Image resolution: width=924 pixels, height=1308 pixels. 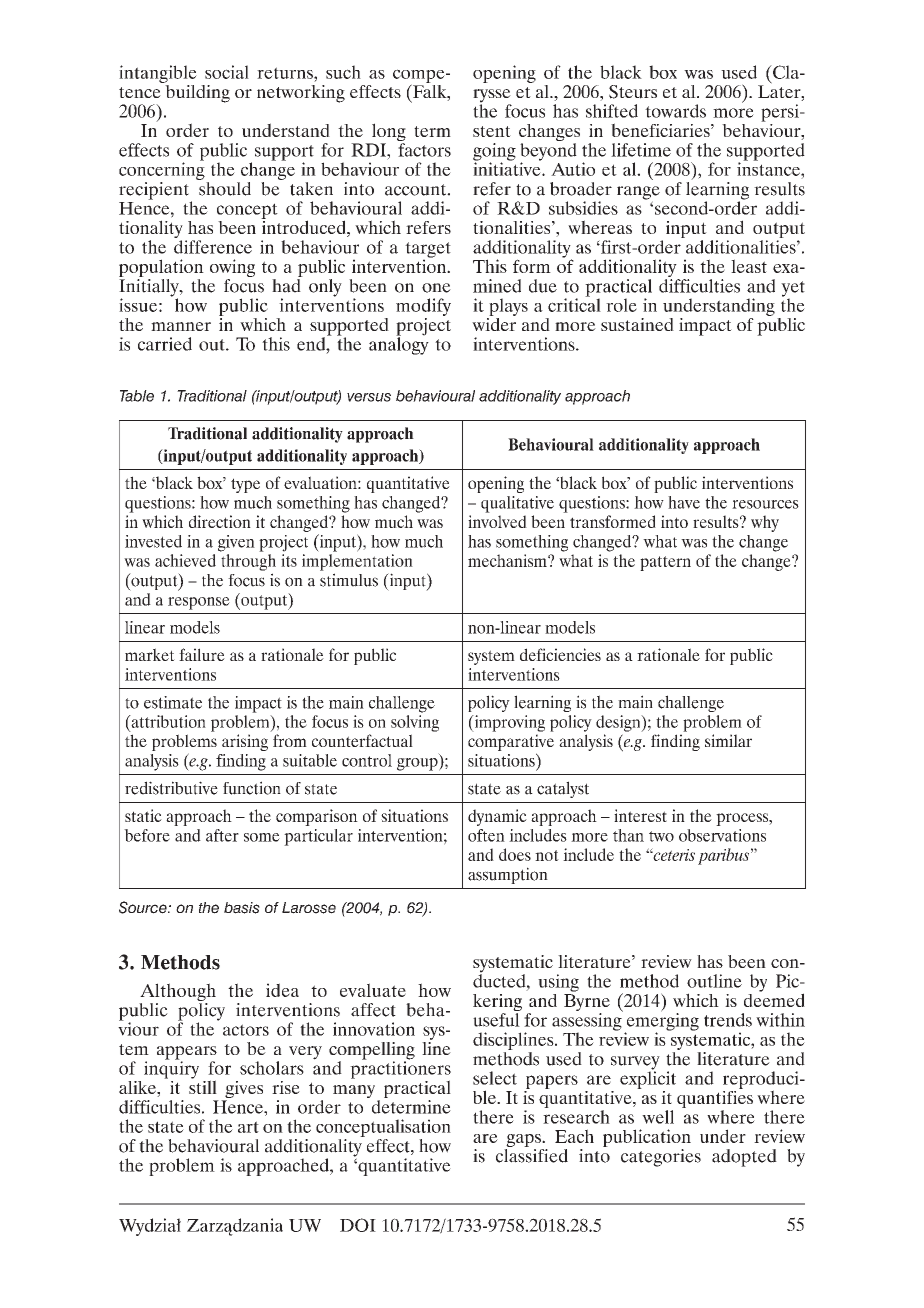 What do you see at coordinates (494, 153) in the document?
I see `going` at bounding box center [494, 153].
